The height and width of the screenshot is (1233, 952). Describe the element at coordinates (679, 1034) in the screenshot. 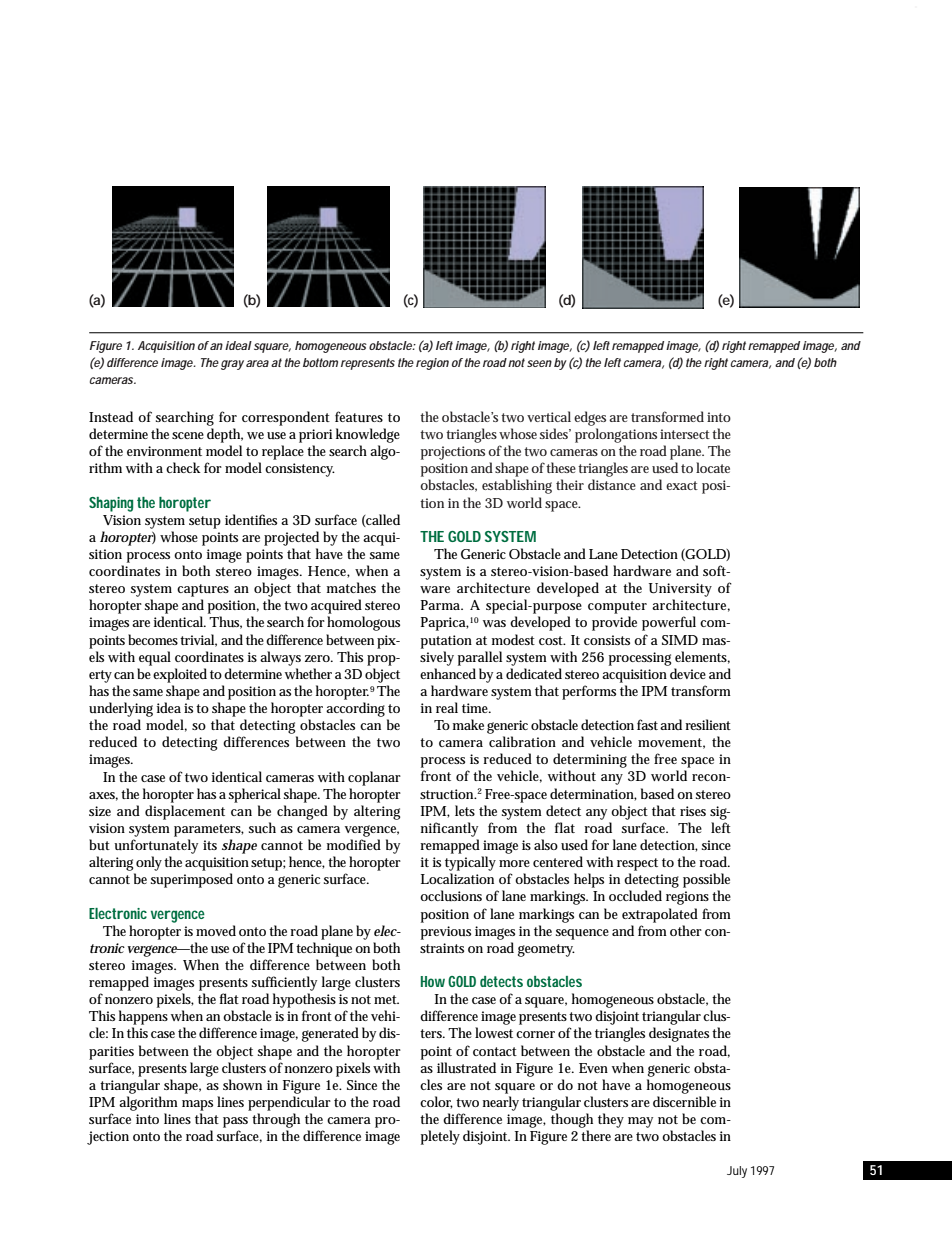

I see `designates` at that location.
